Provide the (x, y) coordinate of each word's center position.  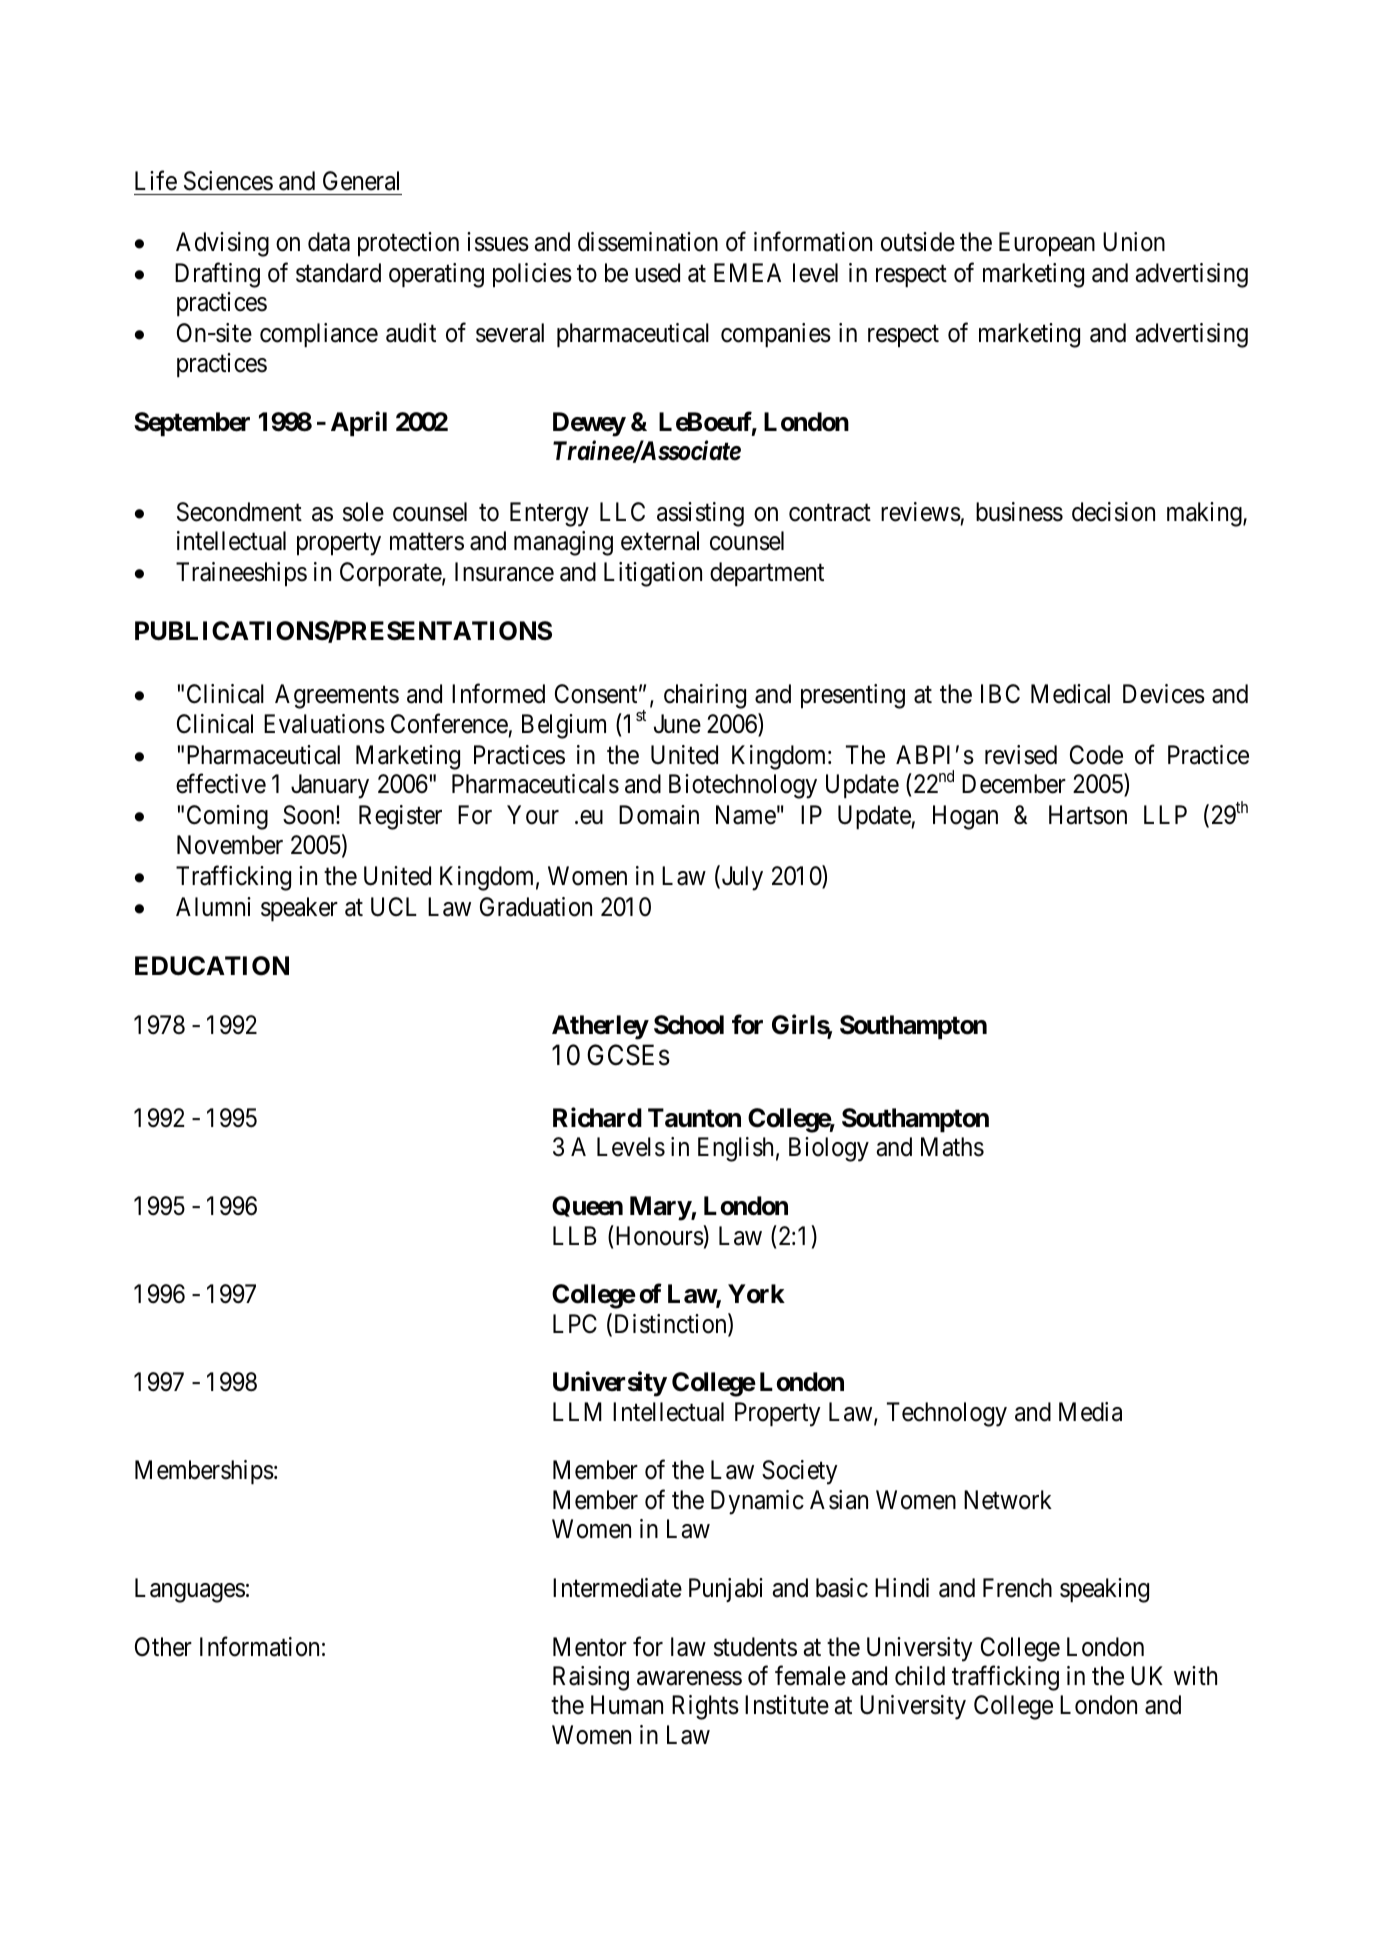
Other (163, 1647)
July (741, 878)
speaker (299, 909)
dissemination (648, 242)
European (1047, 244)
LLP (1165, 814)
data (329, 242)
